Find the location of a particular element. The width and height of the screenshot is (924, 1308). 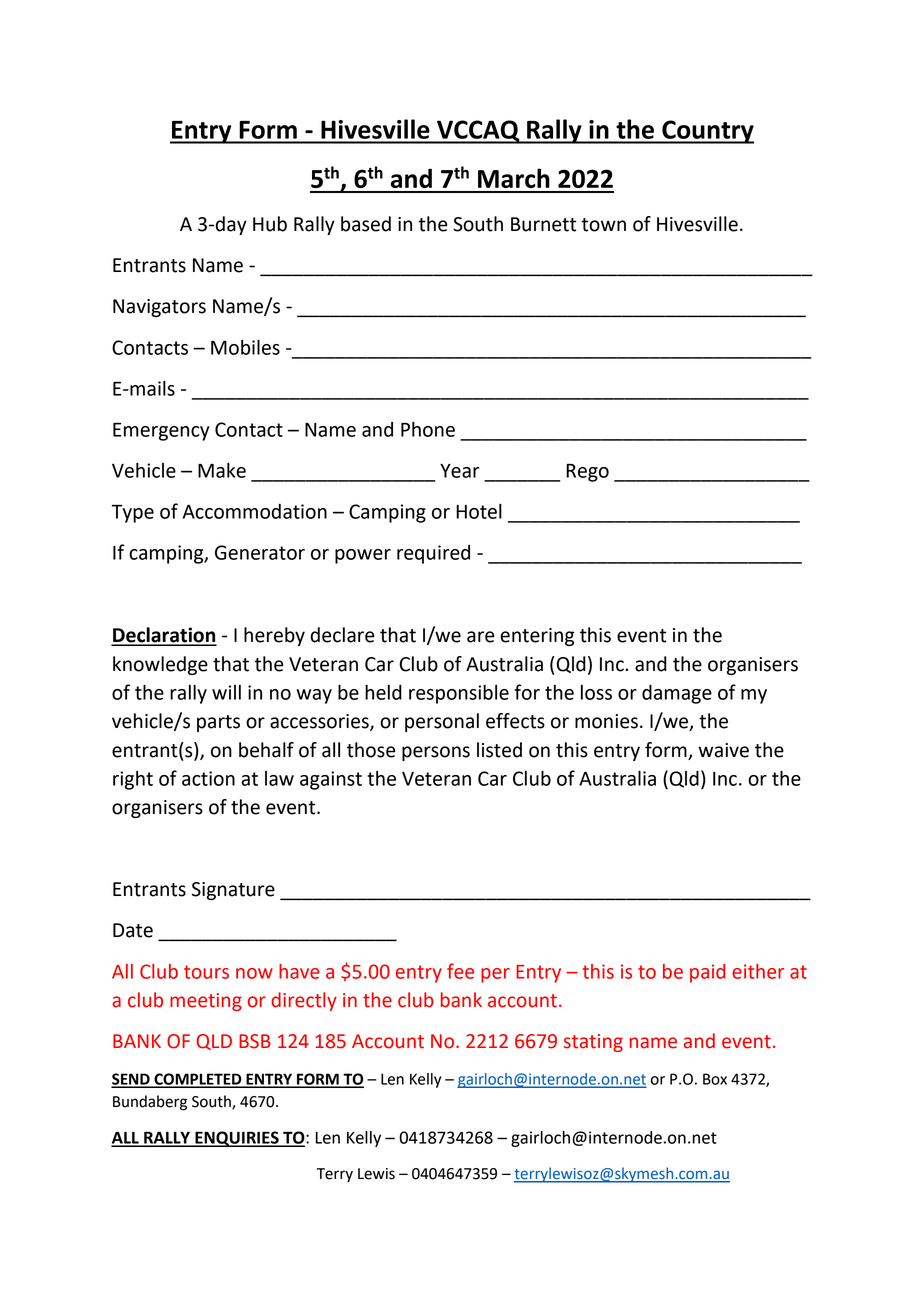

responsible is located at coordinates (459, 694).
